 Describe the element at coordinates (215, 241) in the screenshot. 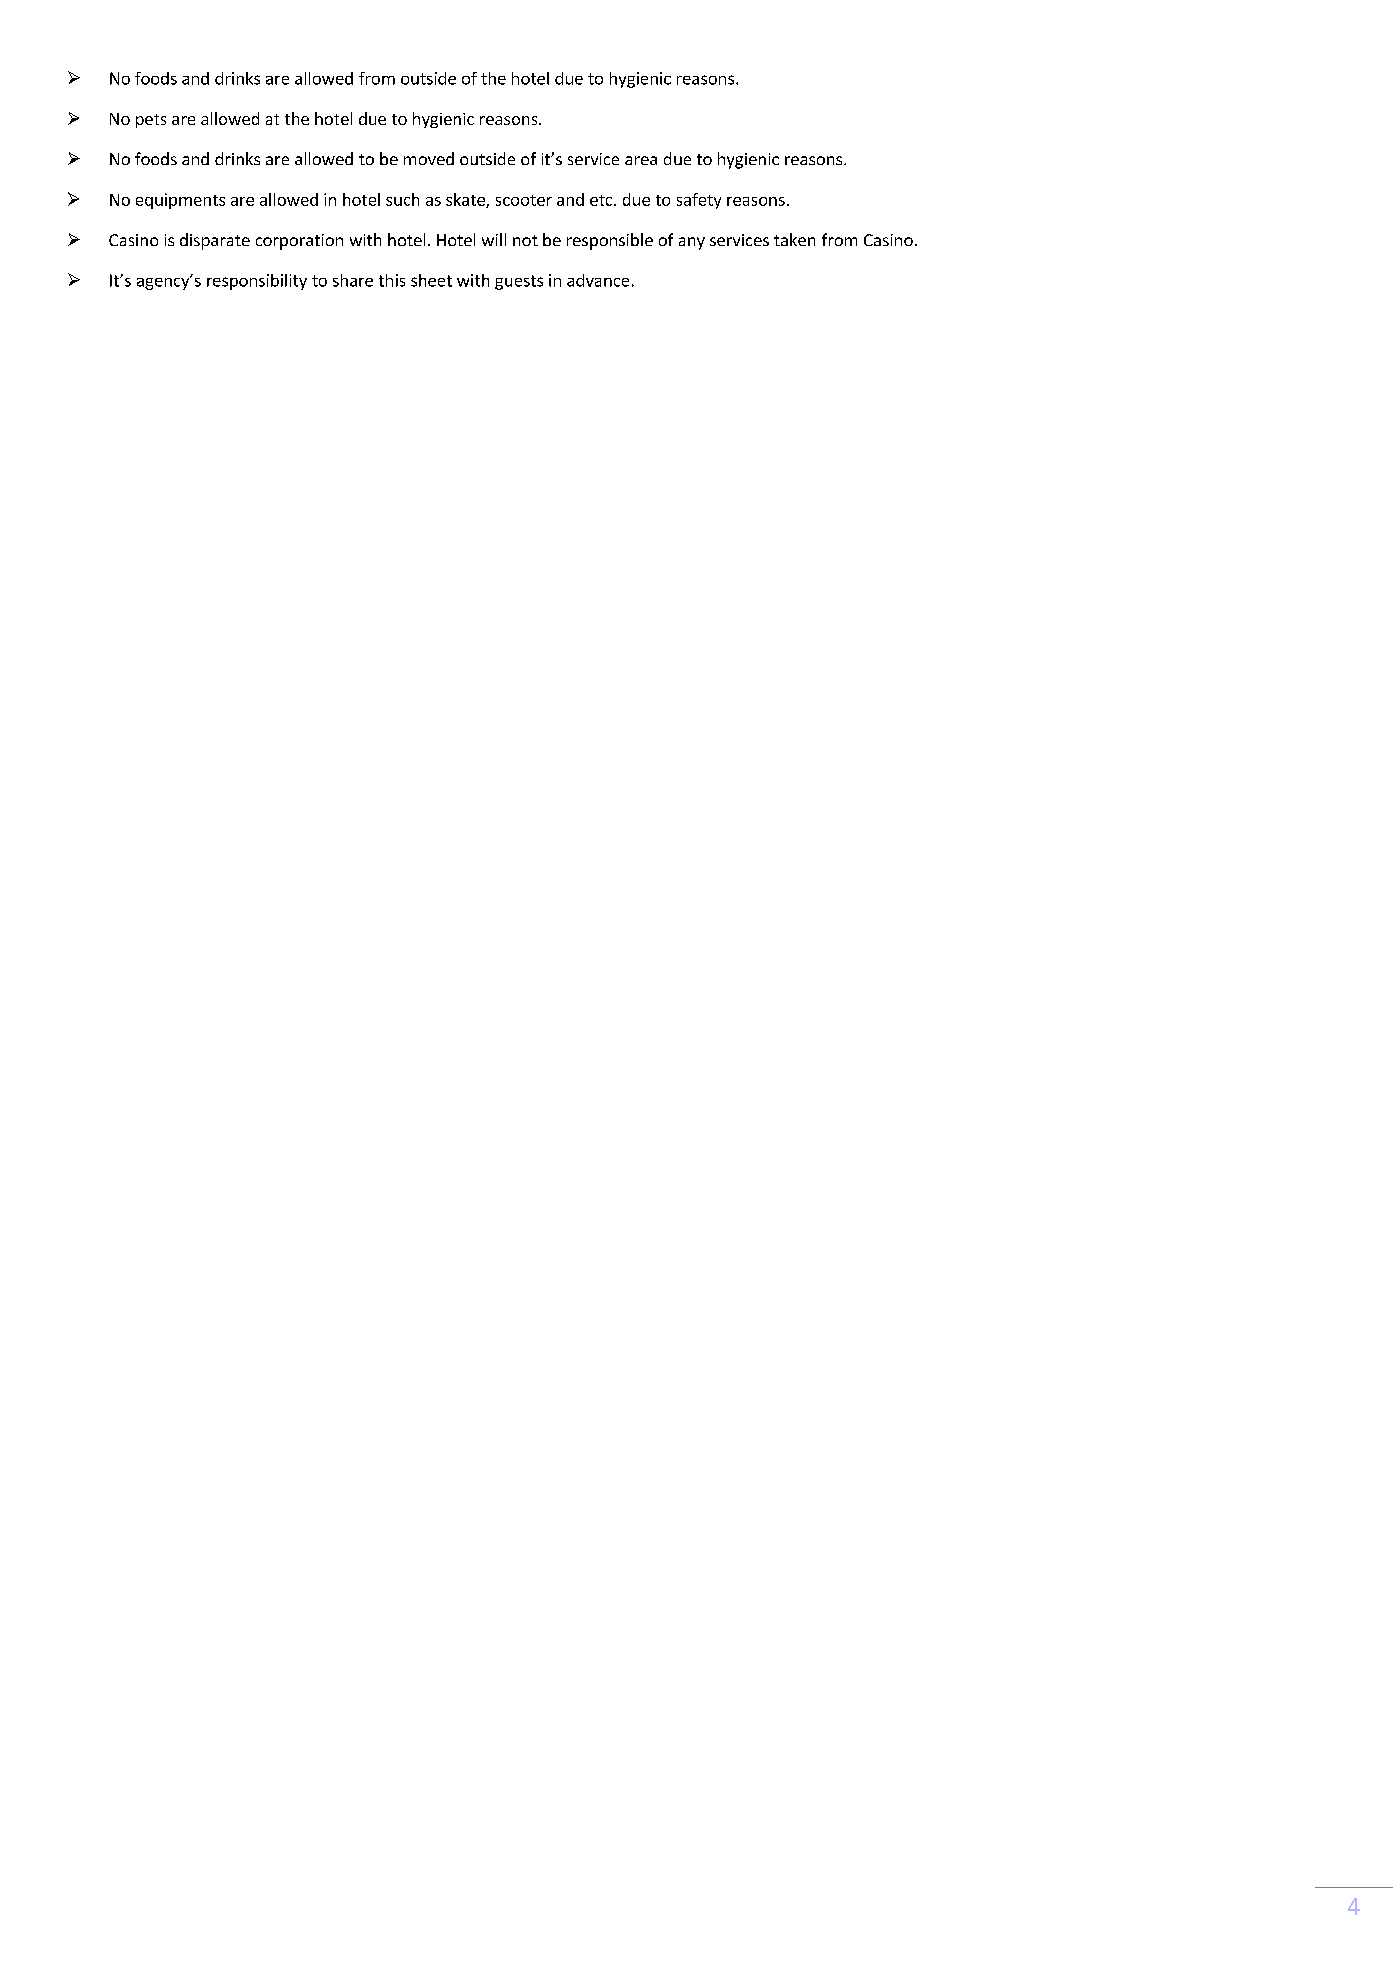

I see `disparate` at that location.
